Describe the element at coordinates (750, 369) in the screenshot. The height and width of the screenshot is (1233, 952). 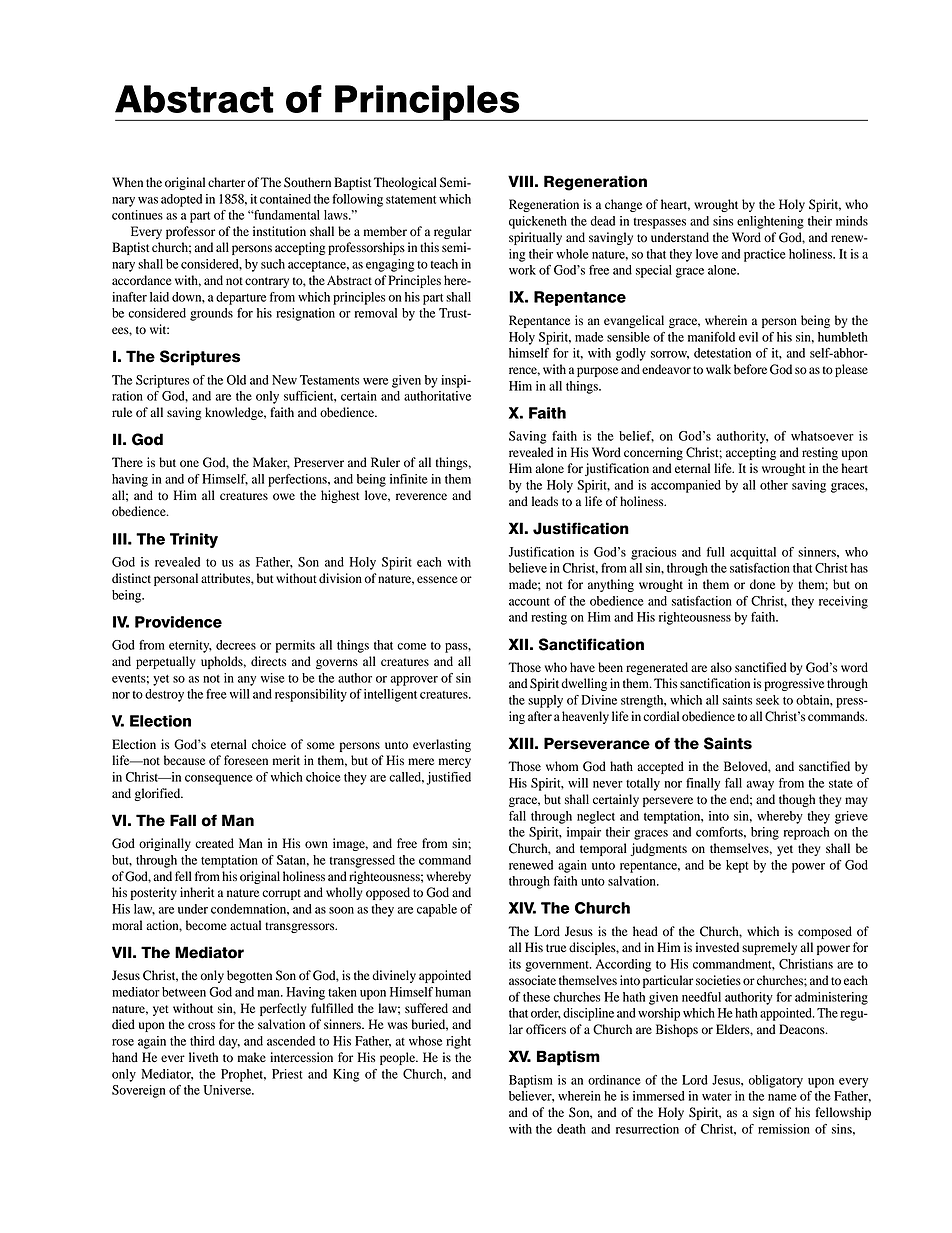
I see `before` at that location.
